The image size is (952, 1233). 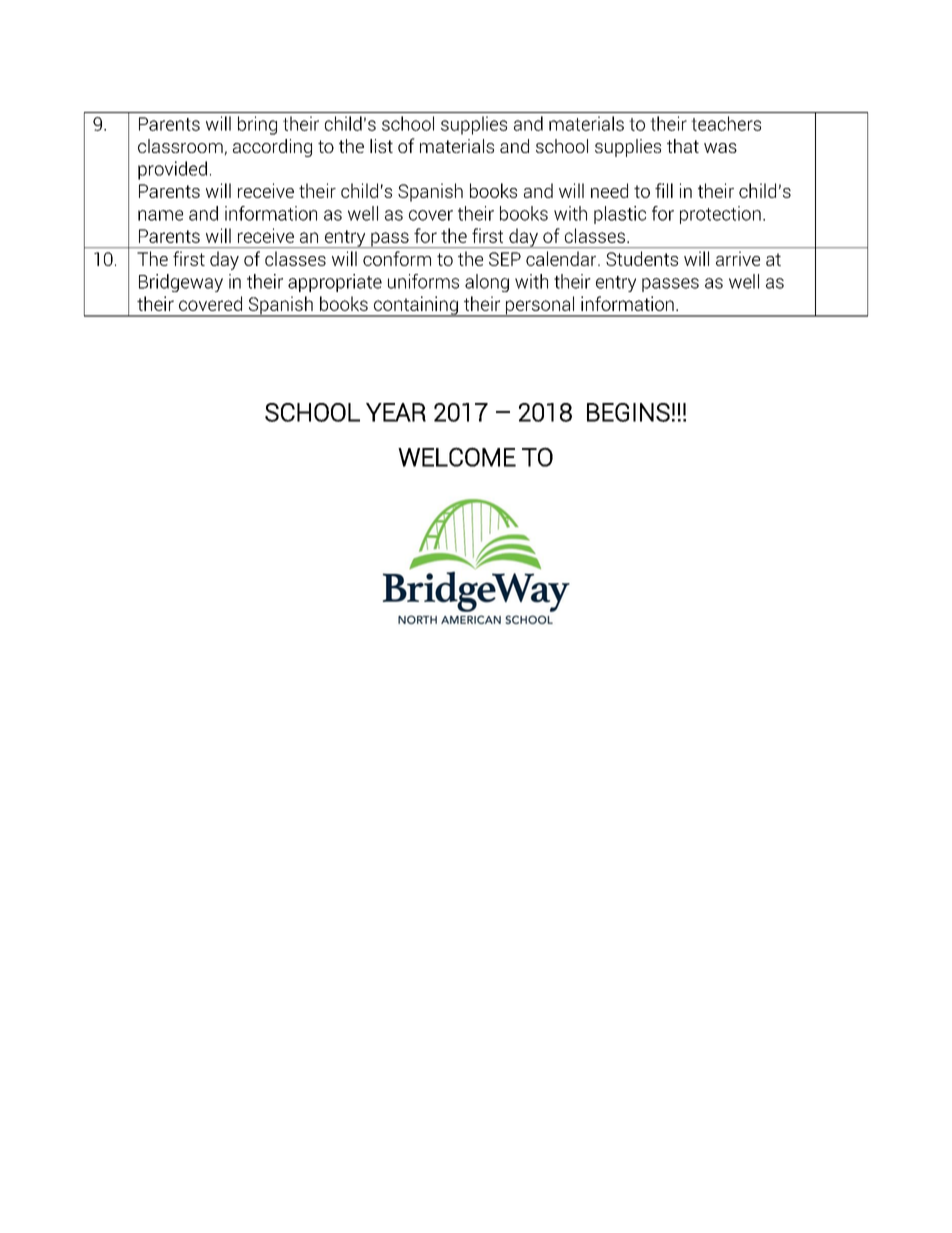 I want to click on appropriate, so click(x=335, y=283).
